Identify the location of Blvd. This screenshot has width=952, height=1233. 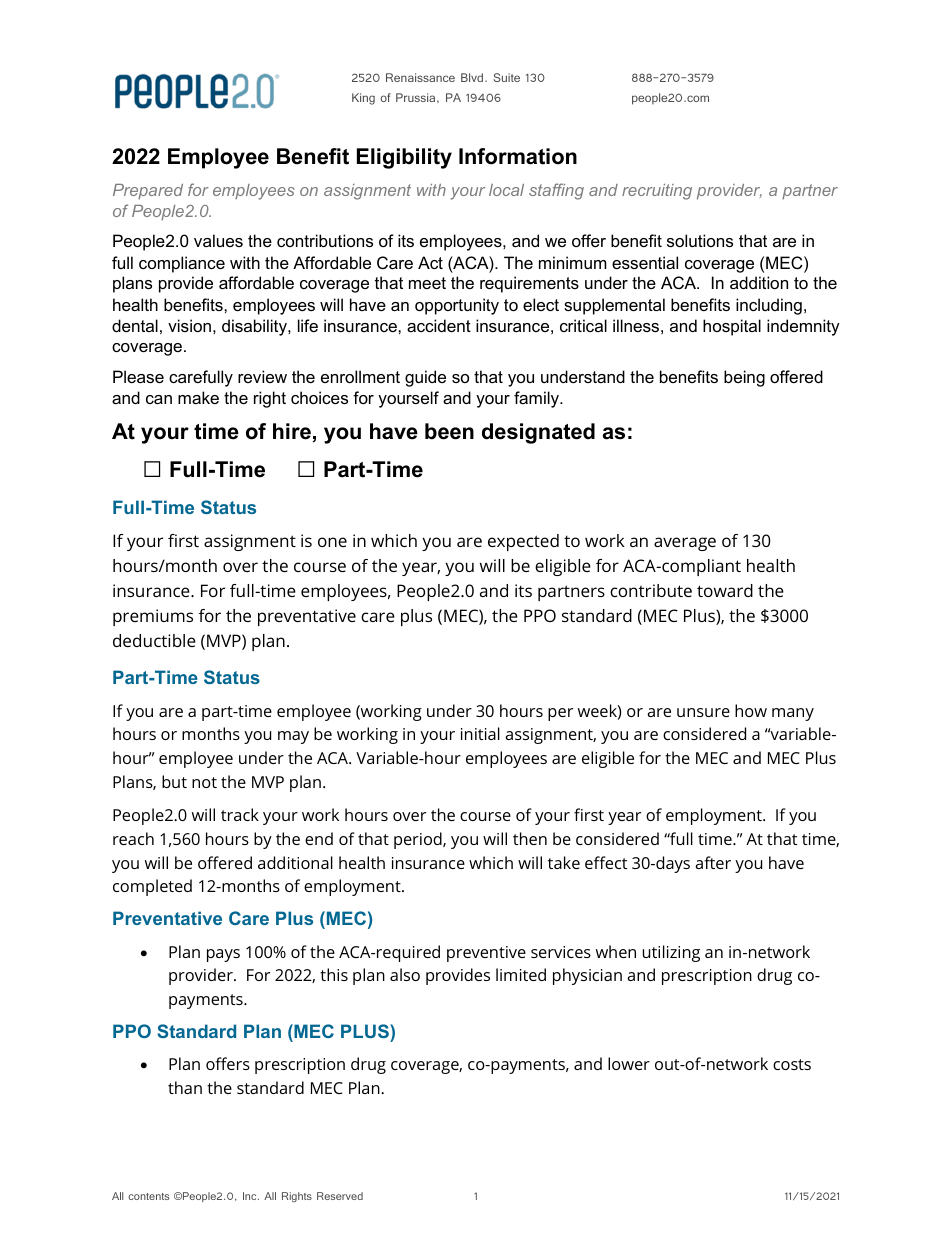
(473, 77).
